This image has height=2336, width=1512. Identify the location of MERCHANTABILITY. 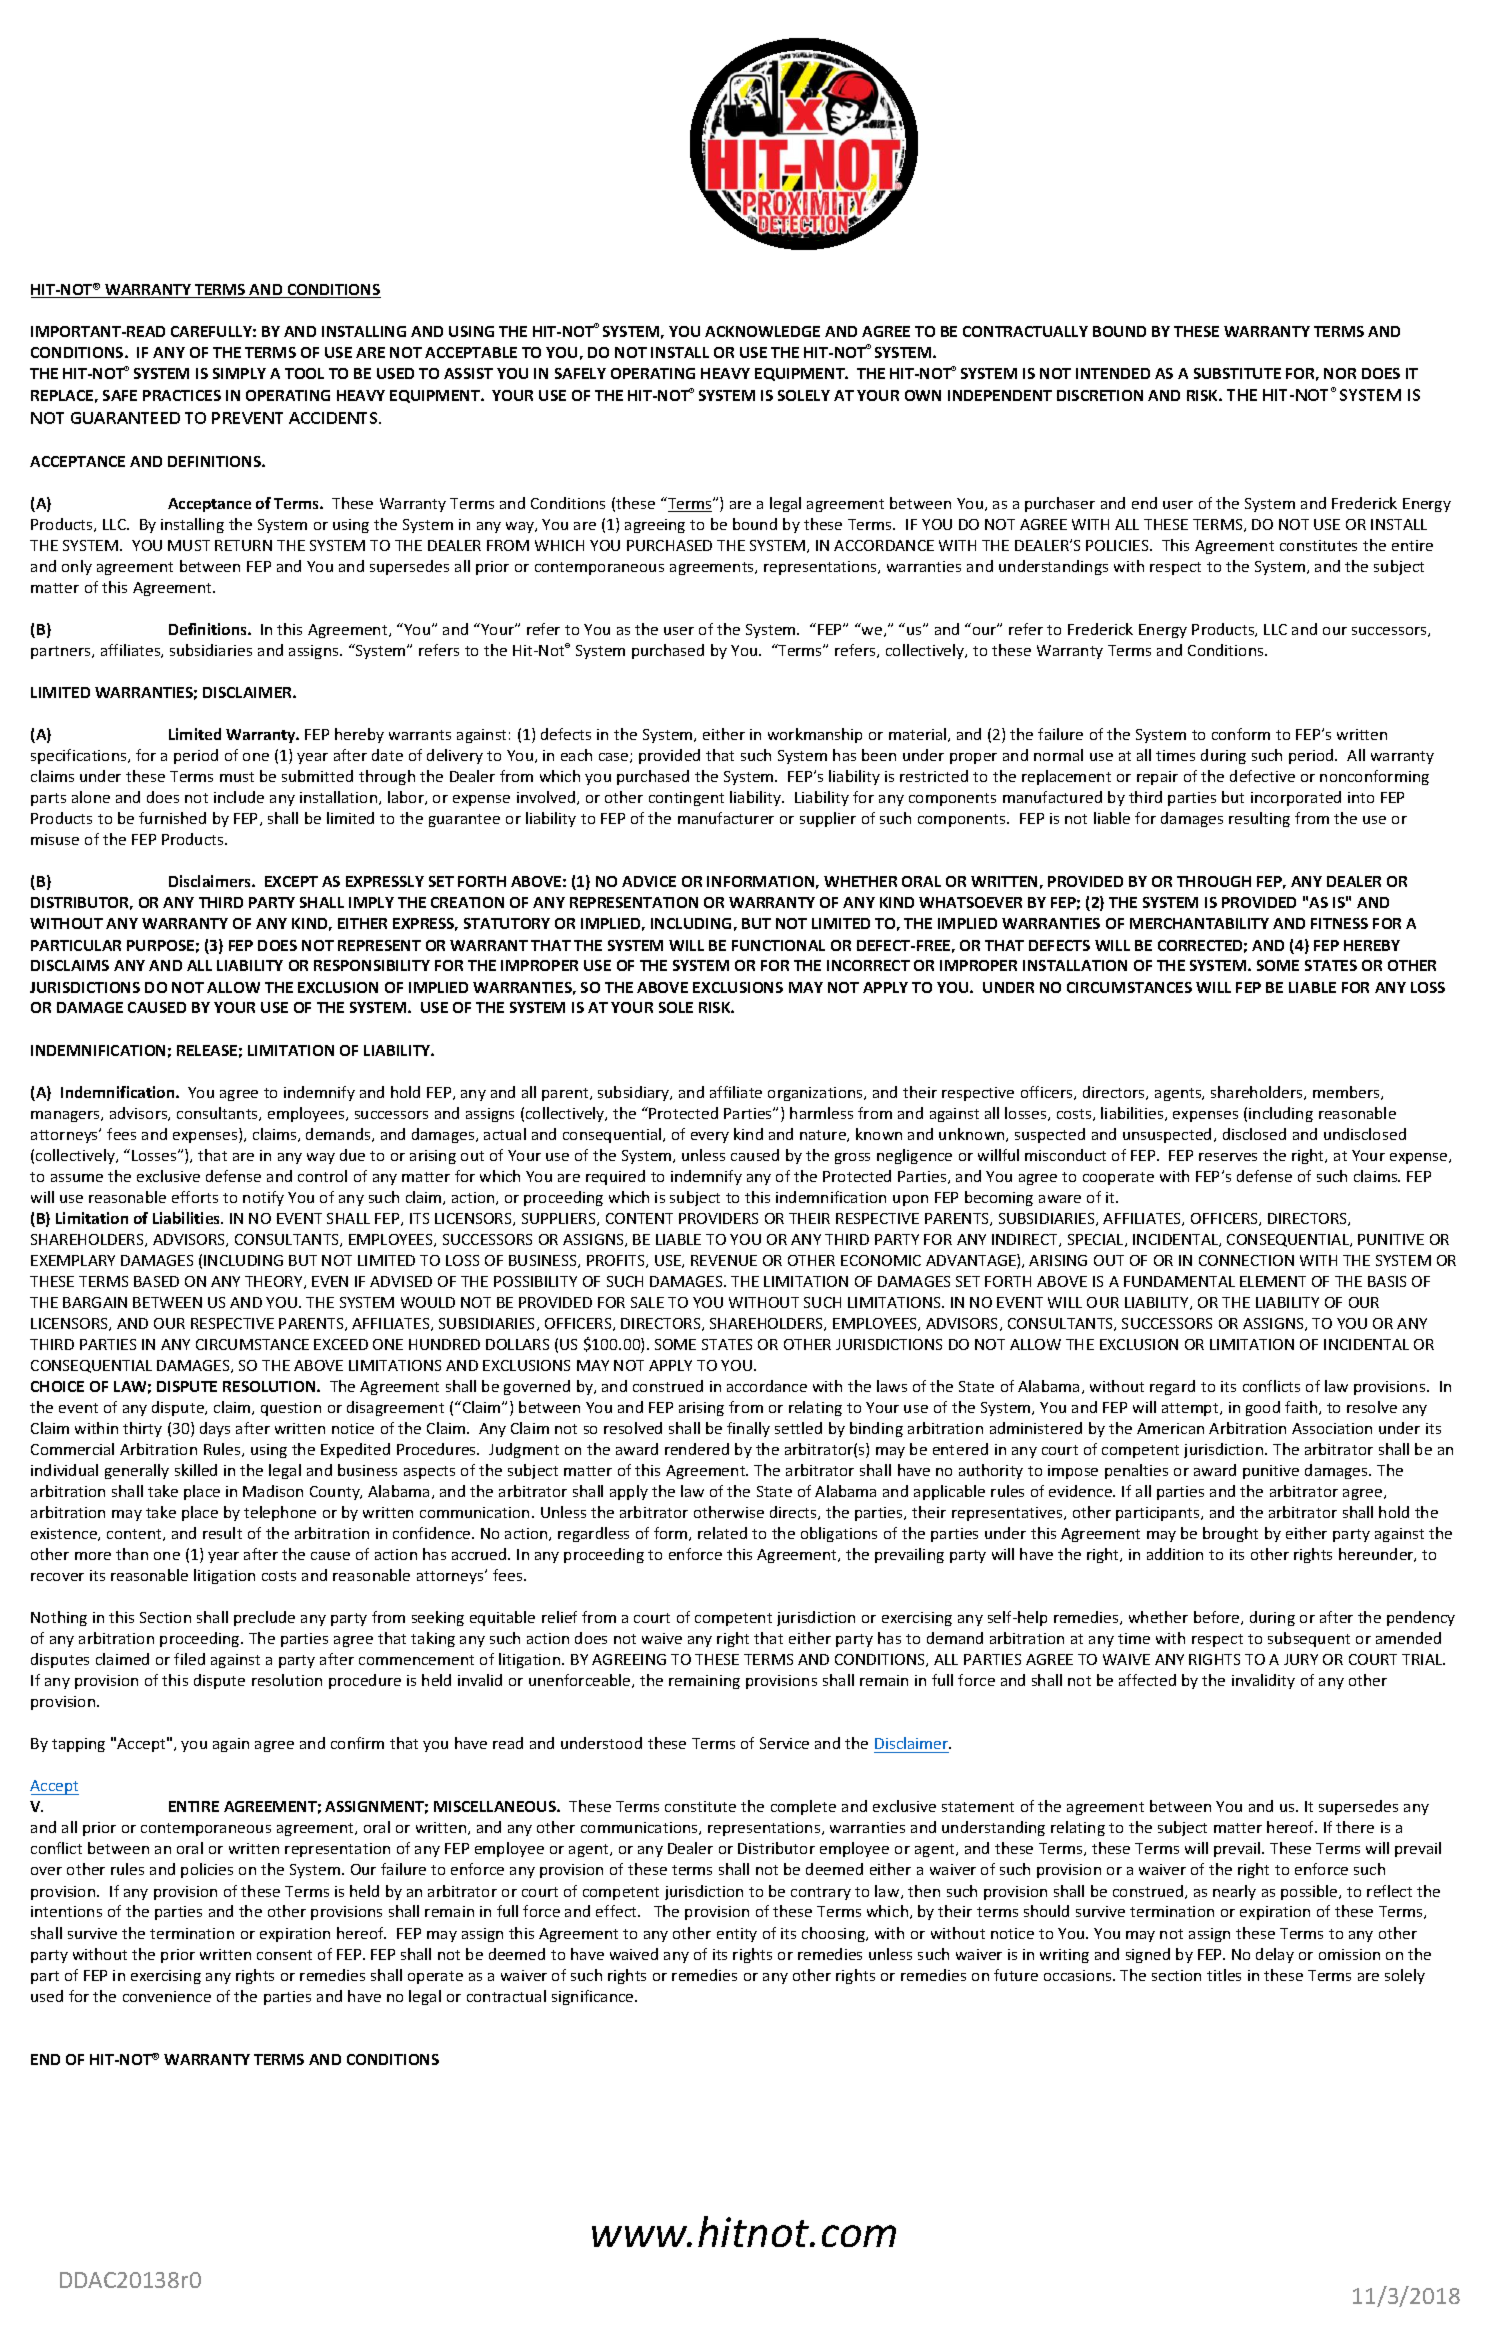
(1199, 923).
